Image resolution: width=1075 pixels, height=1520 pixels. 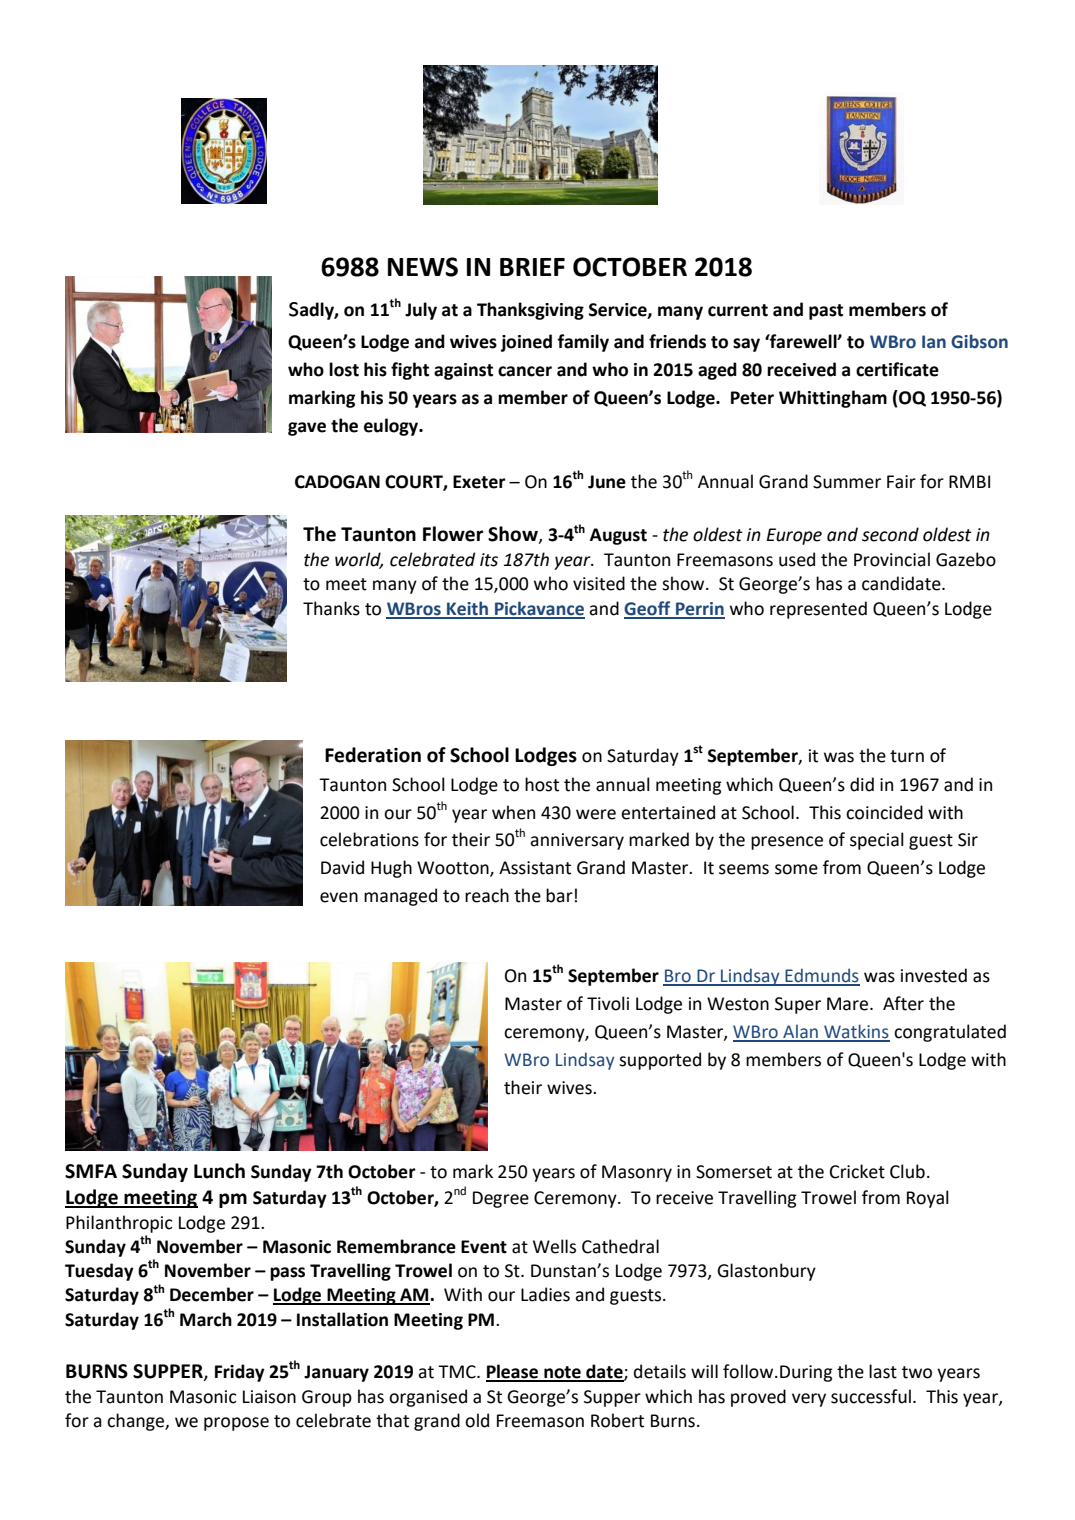 What do you see at coordinates (907, 1171) in the document?
I see `Club` at bounding box center [907, 1171].
